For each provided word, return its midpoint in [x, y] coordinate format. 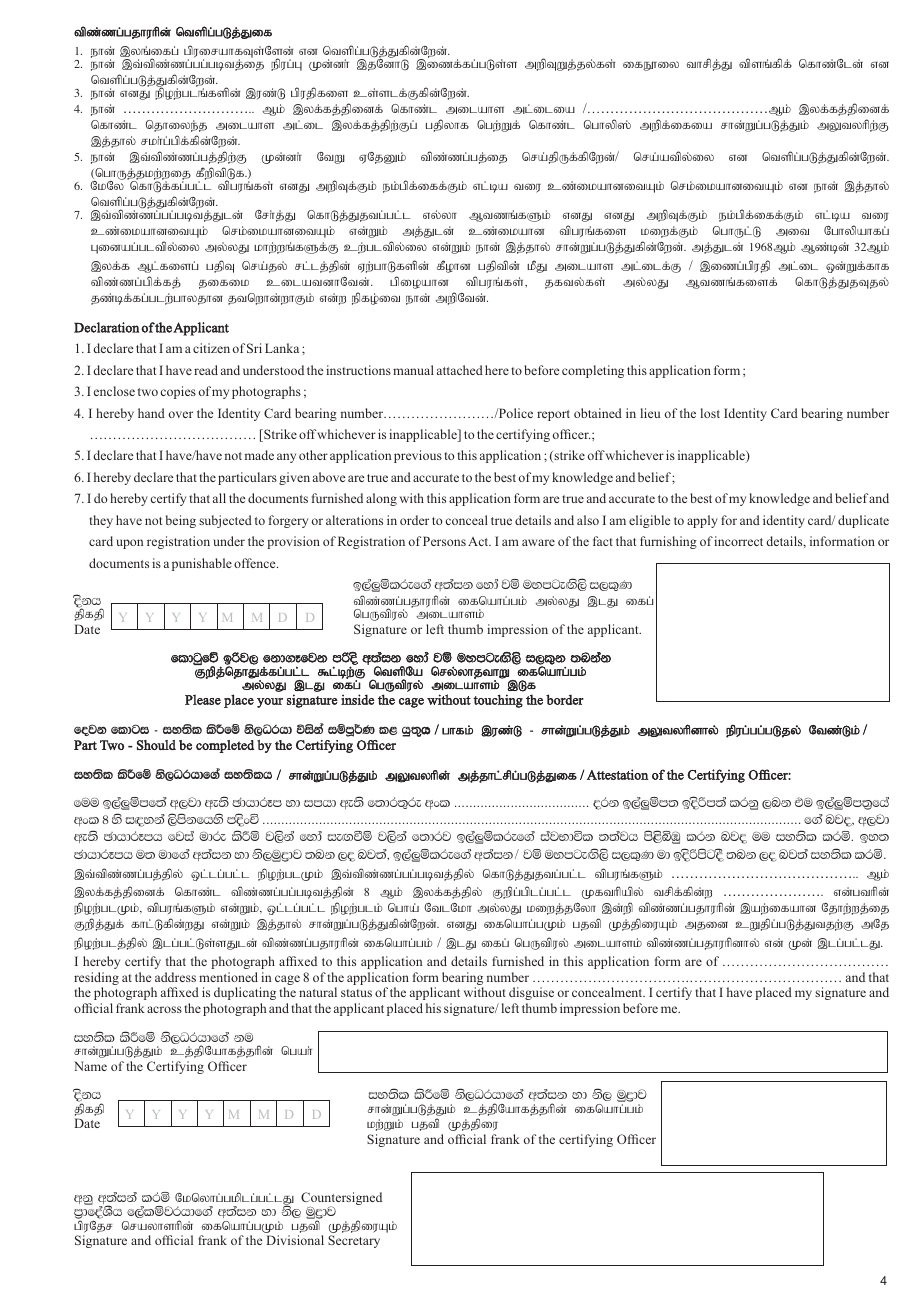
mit [792, 232]
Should [156, 745]
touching [498, 701]
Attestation [618, 774]
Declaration [106, 327]
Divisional [295, 1240]
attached [460, 370]
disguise [531, 993]
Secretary [354, 1241]
